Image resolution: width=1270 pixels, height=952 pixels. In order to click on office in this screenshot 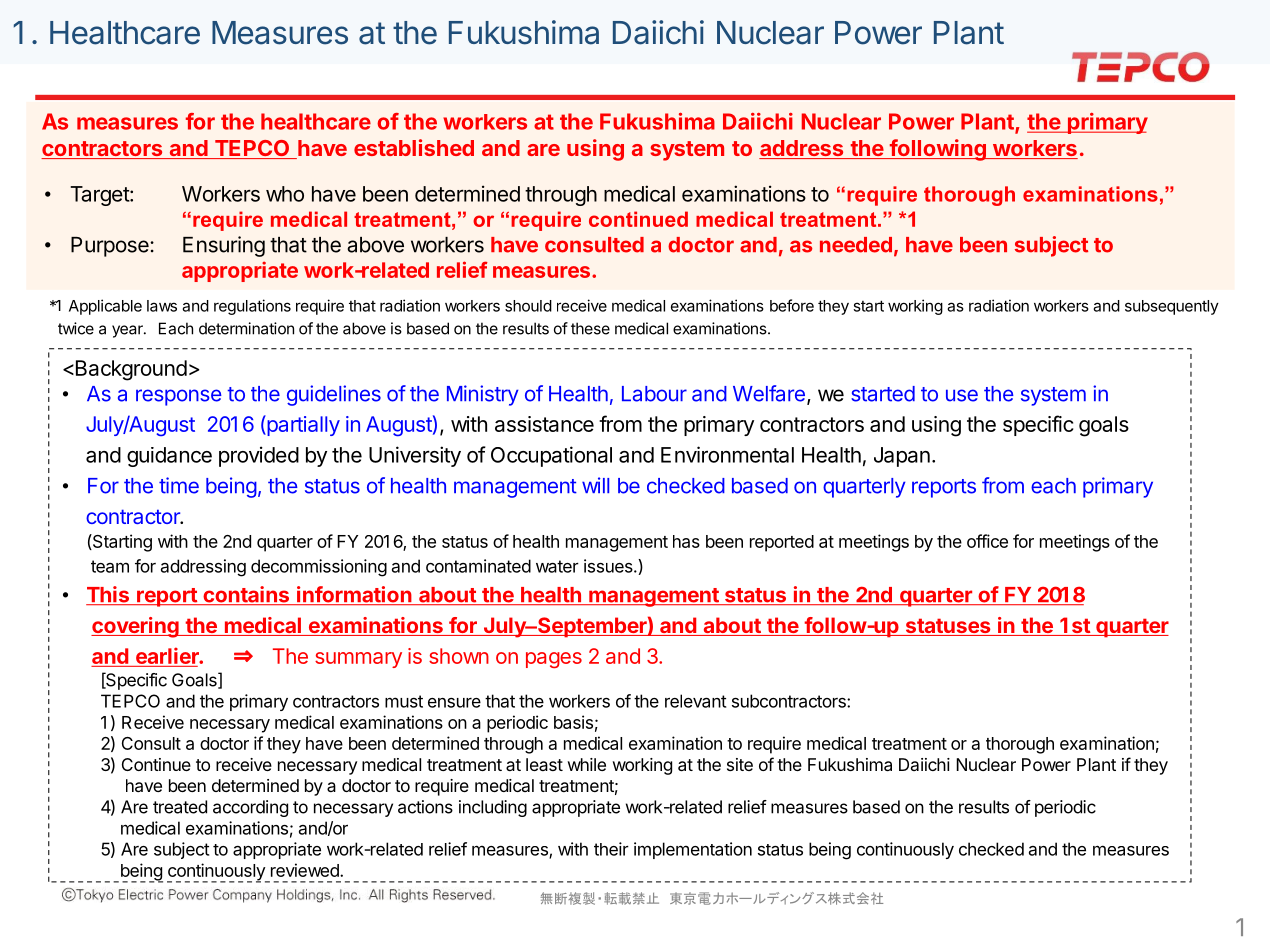, I will do `click(987, 541)`.
